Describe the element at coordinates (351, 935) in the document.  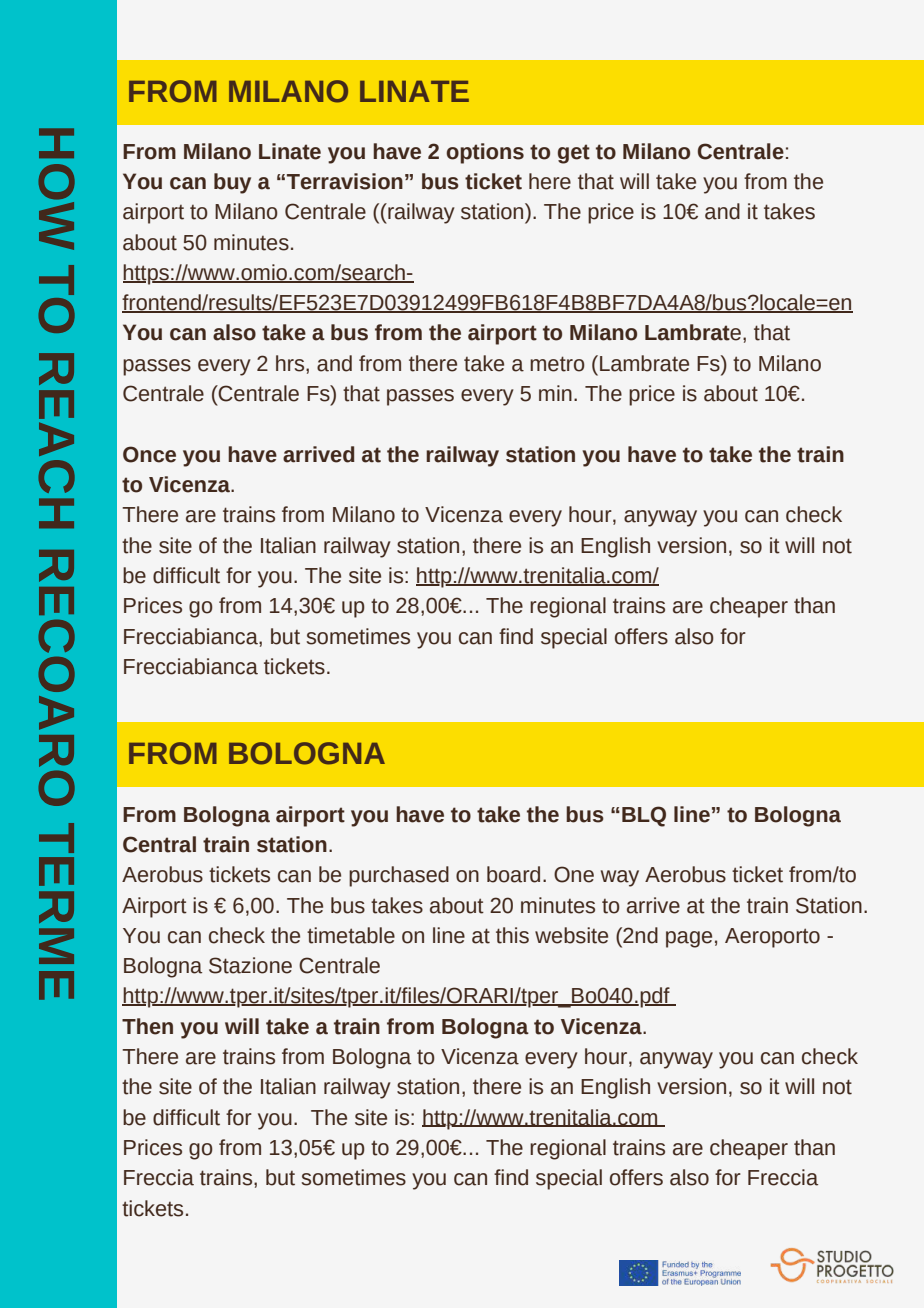
I see `timetable` at that location.
